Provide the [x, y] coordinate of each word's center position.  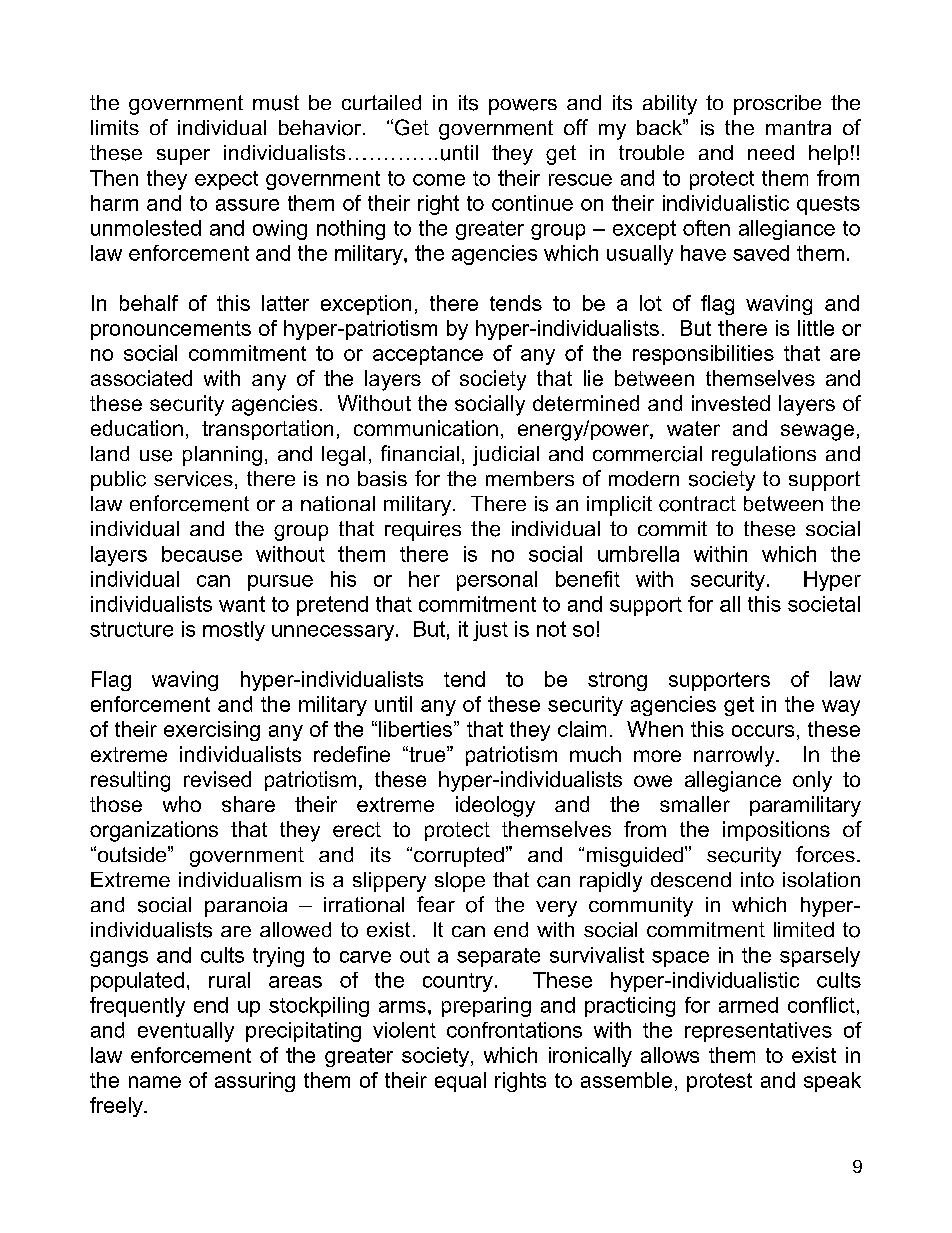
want [242, 604]
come [439, 180]
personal [497, 581]
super [183, 157]
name [155, 1082]
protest [719, 1082]
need [771, 152]
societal [824, 604]
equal [460, 1082]
